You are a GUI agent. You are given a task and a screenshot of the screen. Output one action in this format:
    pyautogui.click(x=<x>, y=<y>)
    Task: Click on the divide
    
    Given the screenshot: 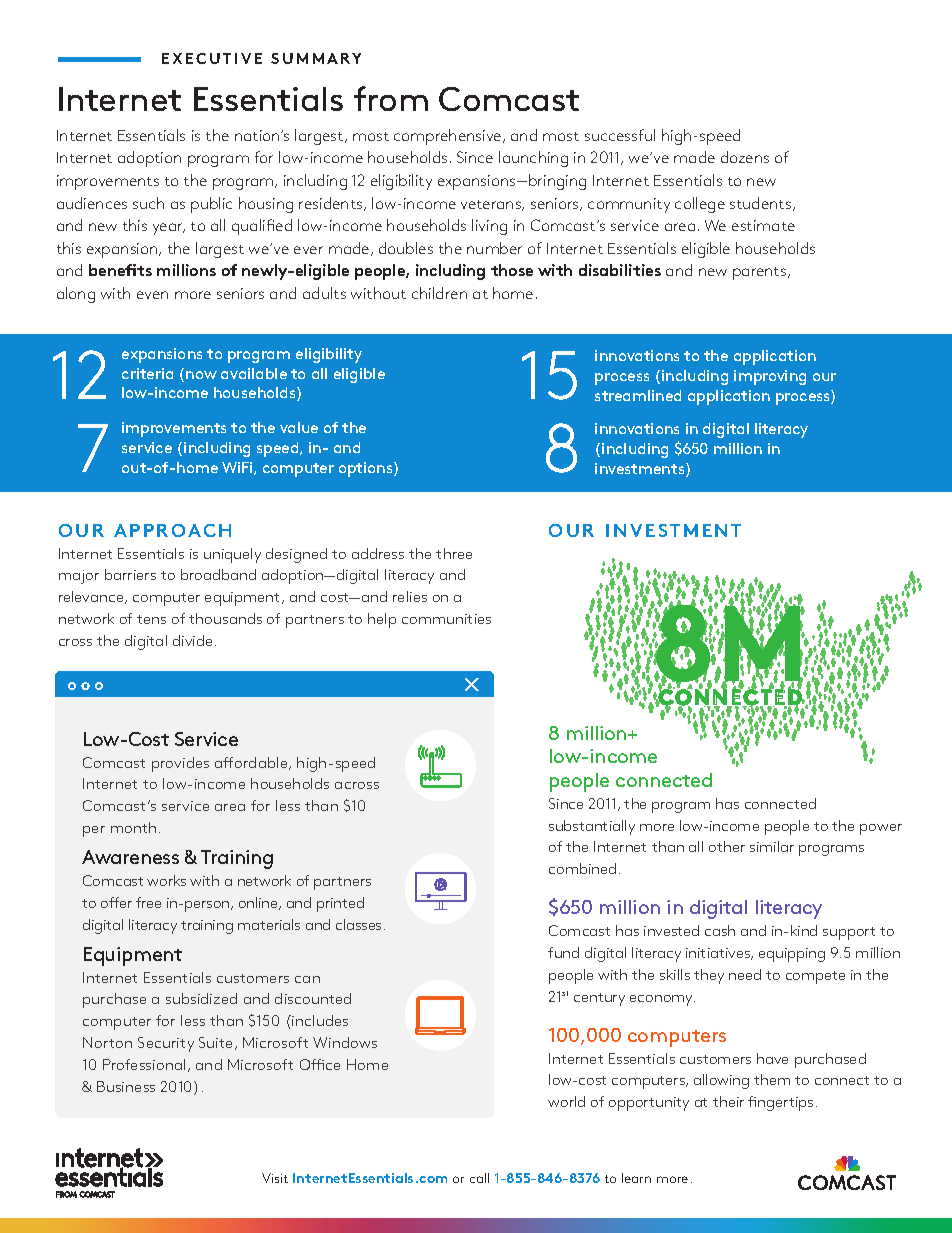 What is the action you would take?
    pyautogui.click(x=192, y=640)
